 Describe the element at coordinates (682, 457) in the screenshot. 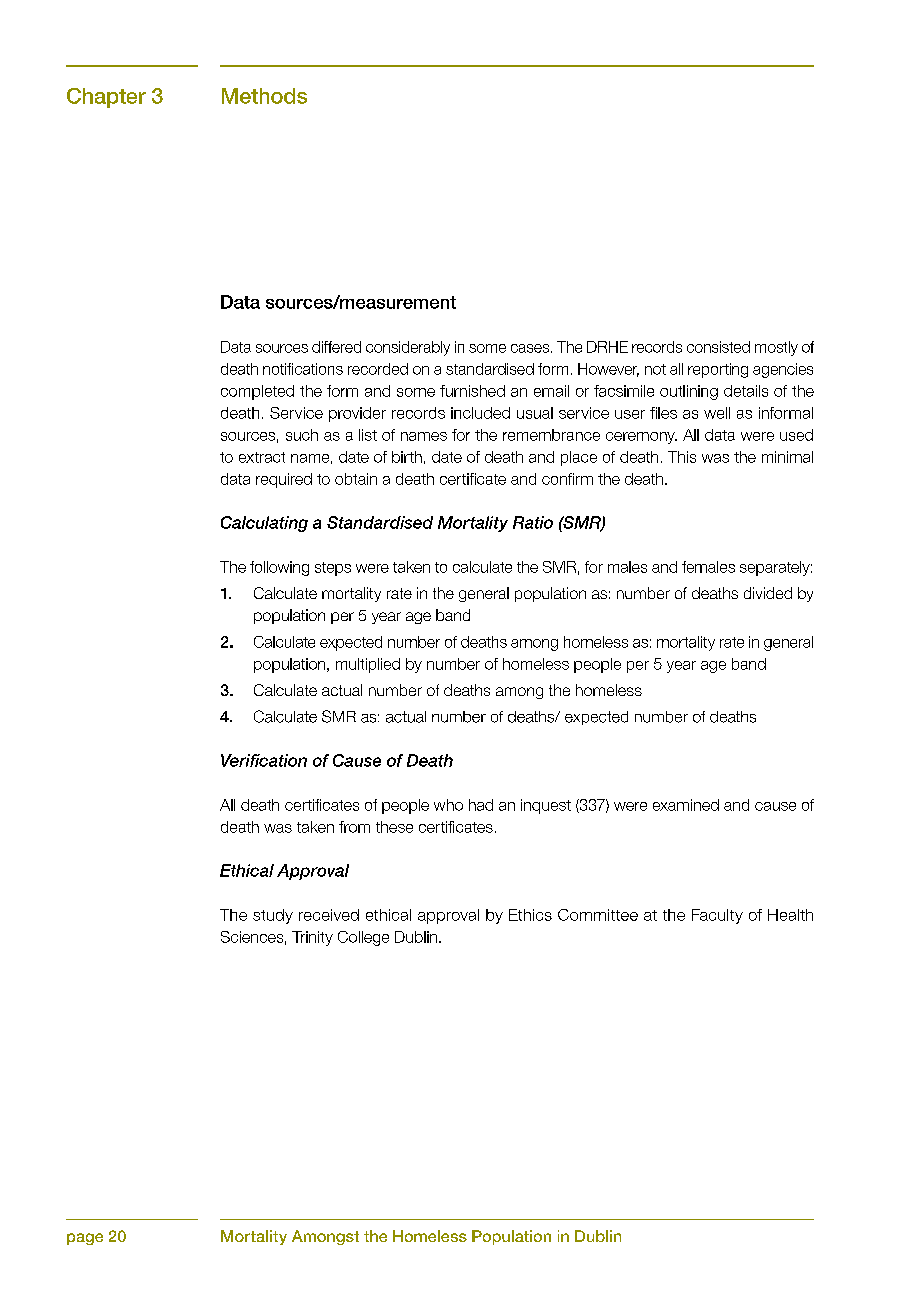

I see `This` at that location.
